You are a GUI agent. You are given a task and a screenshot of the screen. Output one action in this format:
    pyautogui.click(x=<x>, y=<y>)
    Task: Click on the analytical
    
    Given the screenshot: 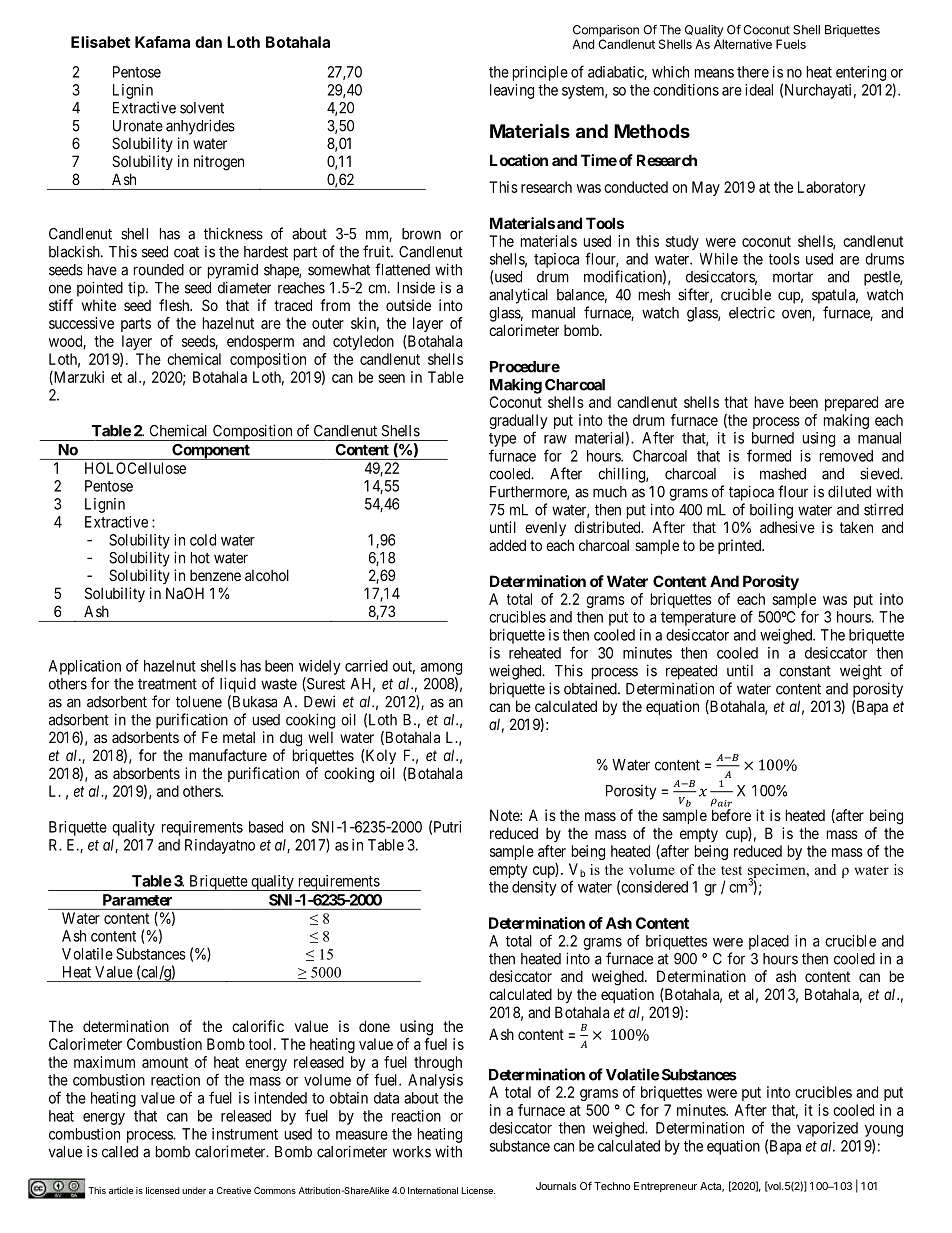 What is the action you would take?
    pyautogui.click(x=518, y=296)
